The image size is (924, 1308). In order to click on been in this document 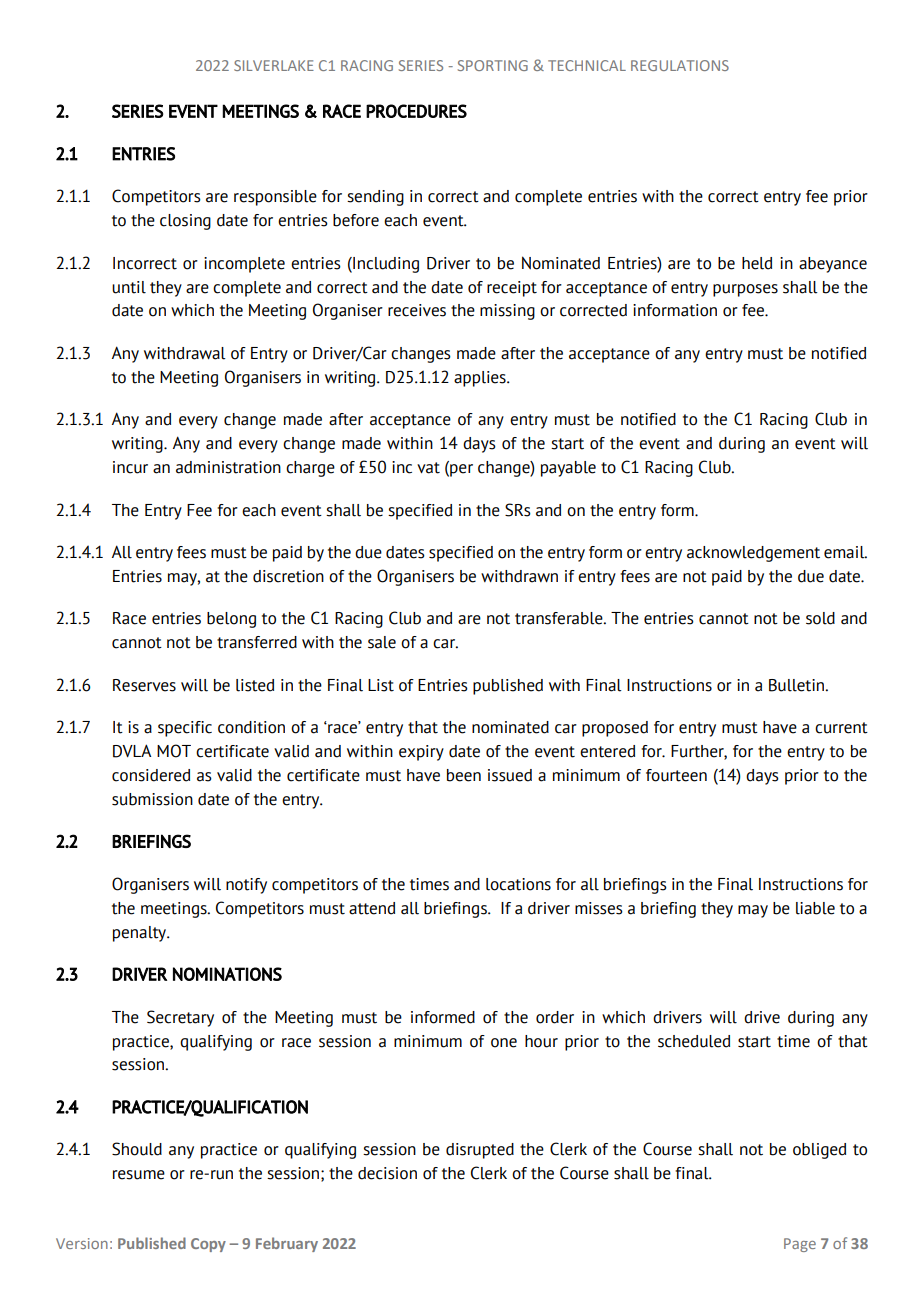, I will do `click(464, 775)`.
